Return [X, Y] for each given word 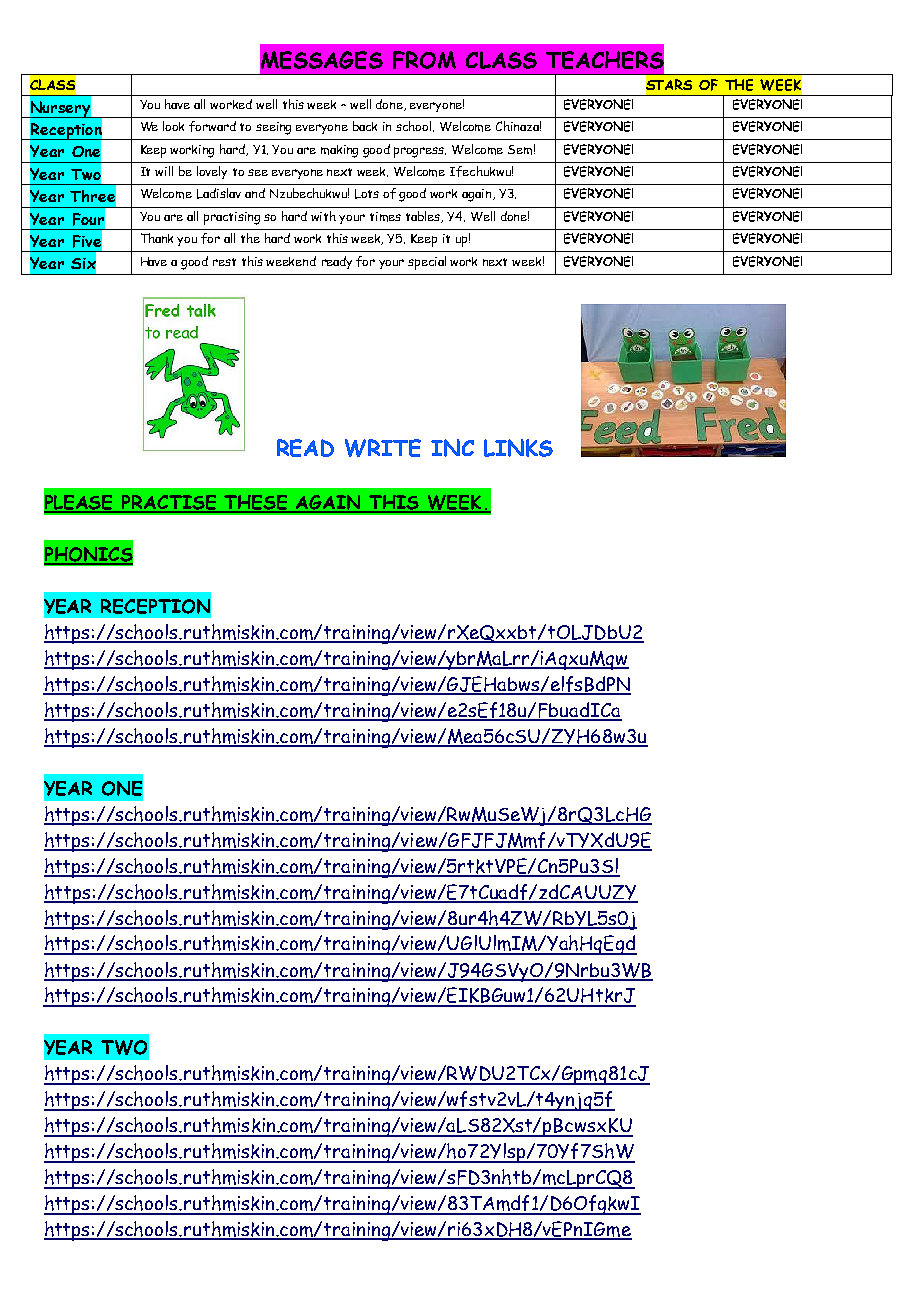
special [427, 263]
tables [424, 217]
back [365, 126]
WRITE [383, 448]
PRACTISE [169, 503]
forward [212, 126]
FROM [424, 60]
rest [224, 262]
